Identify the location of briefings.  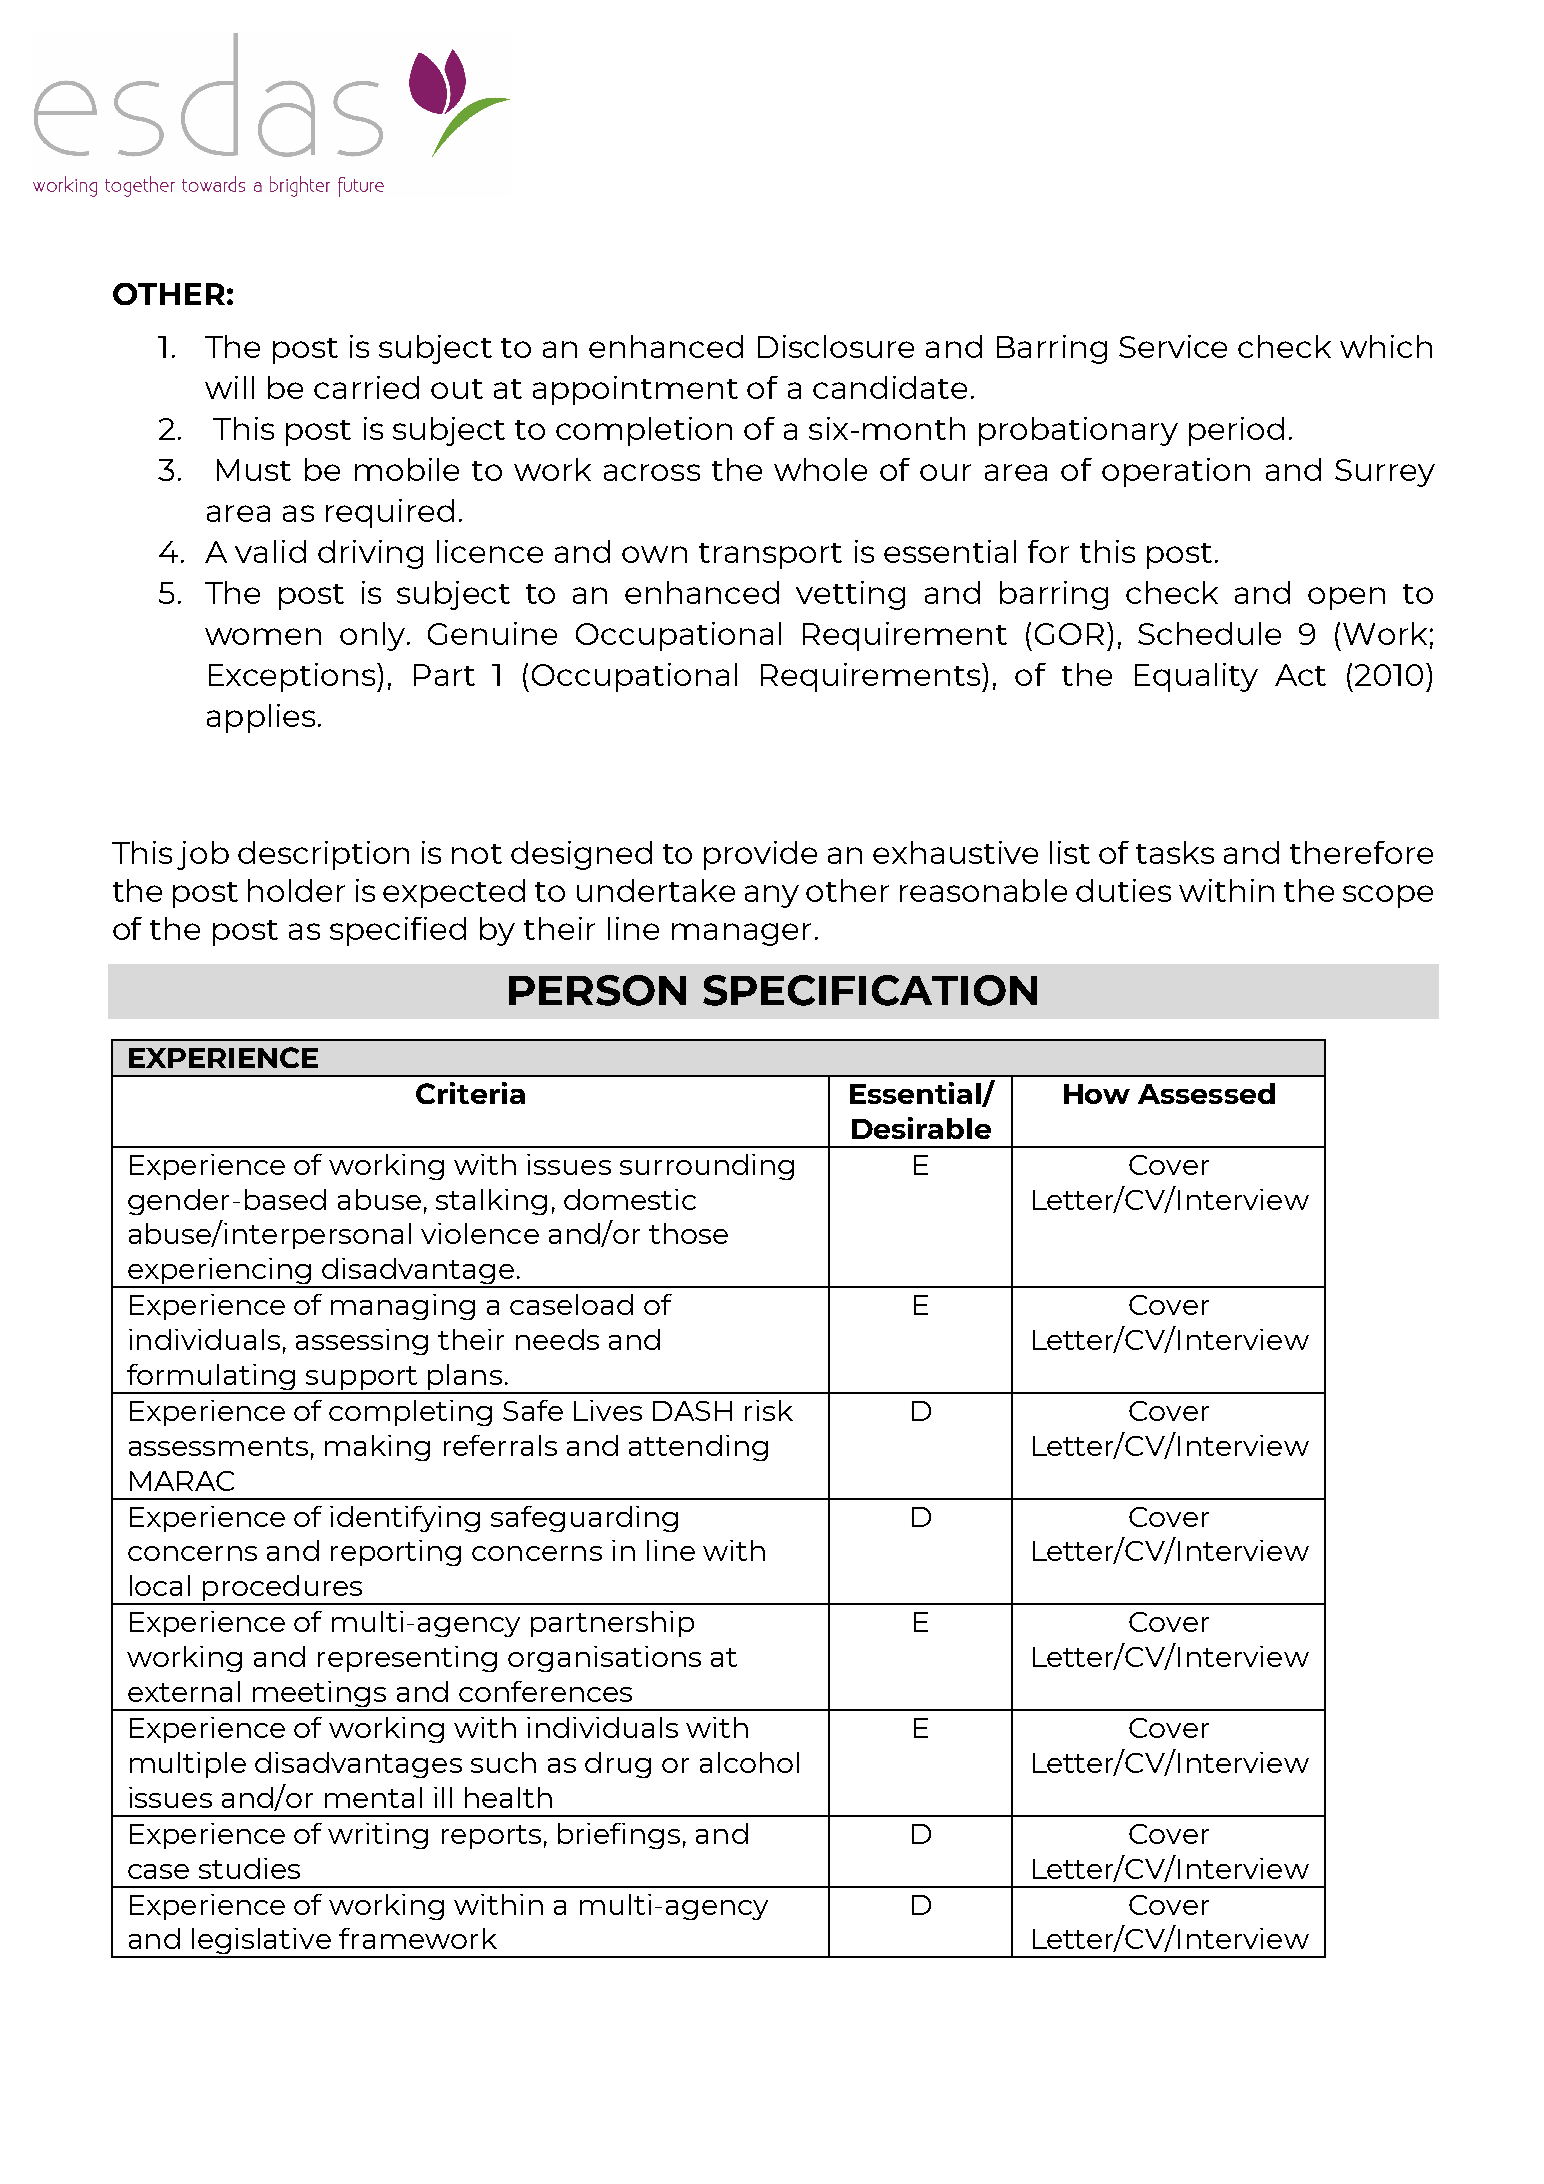
(619, 1836).
